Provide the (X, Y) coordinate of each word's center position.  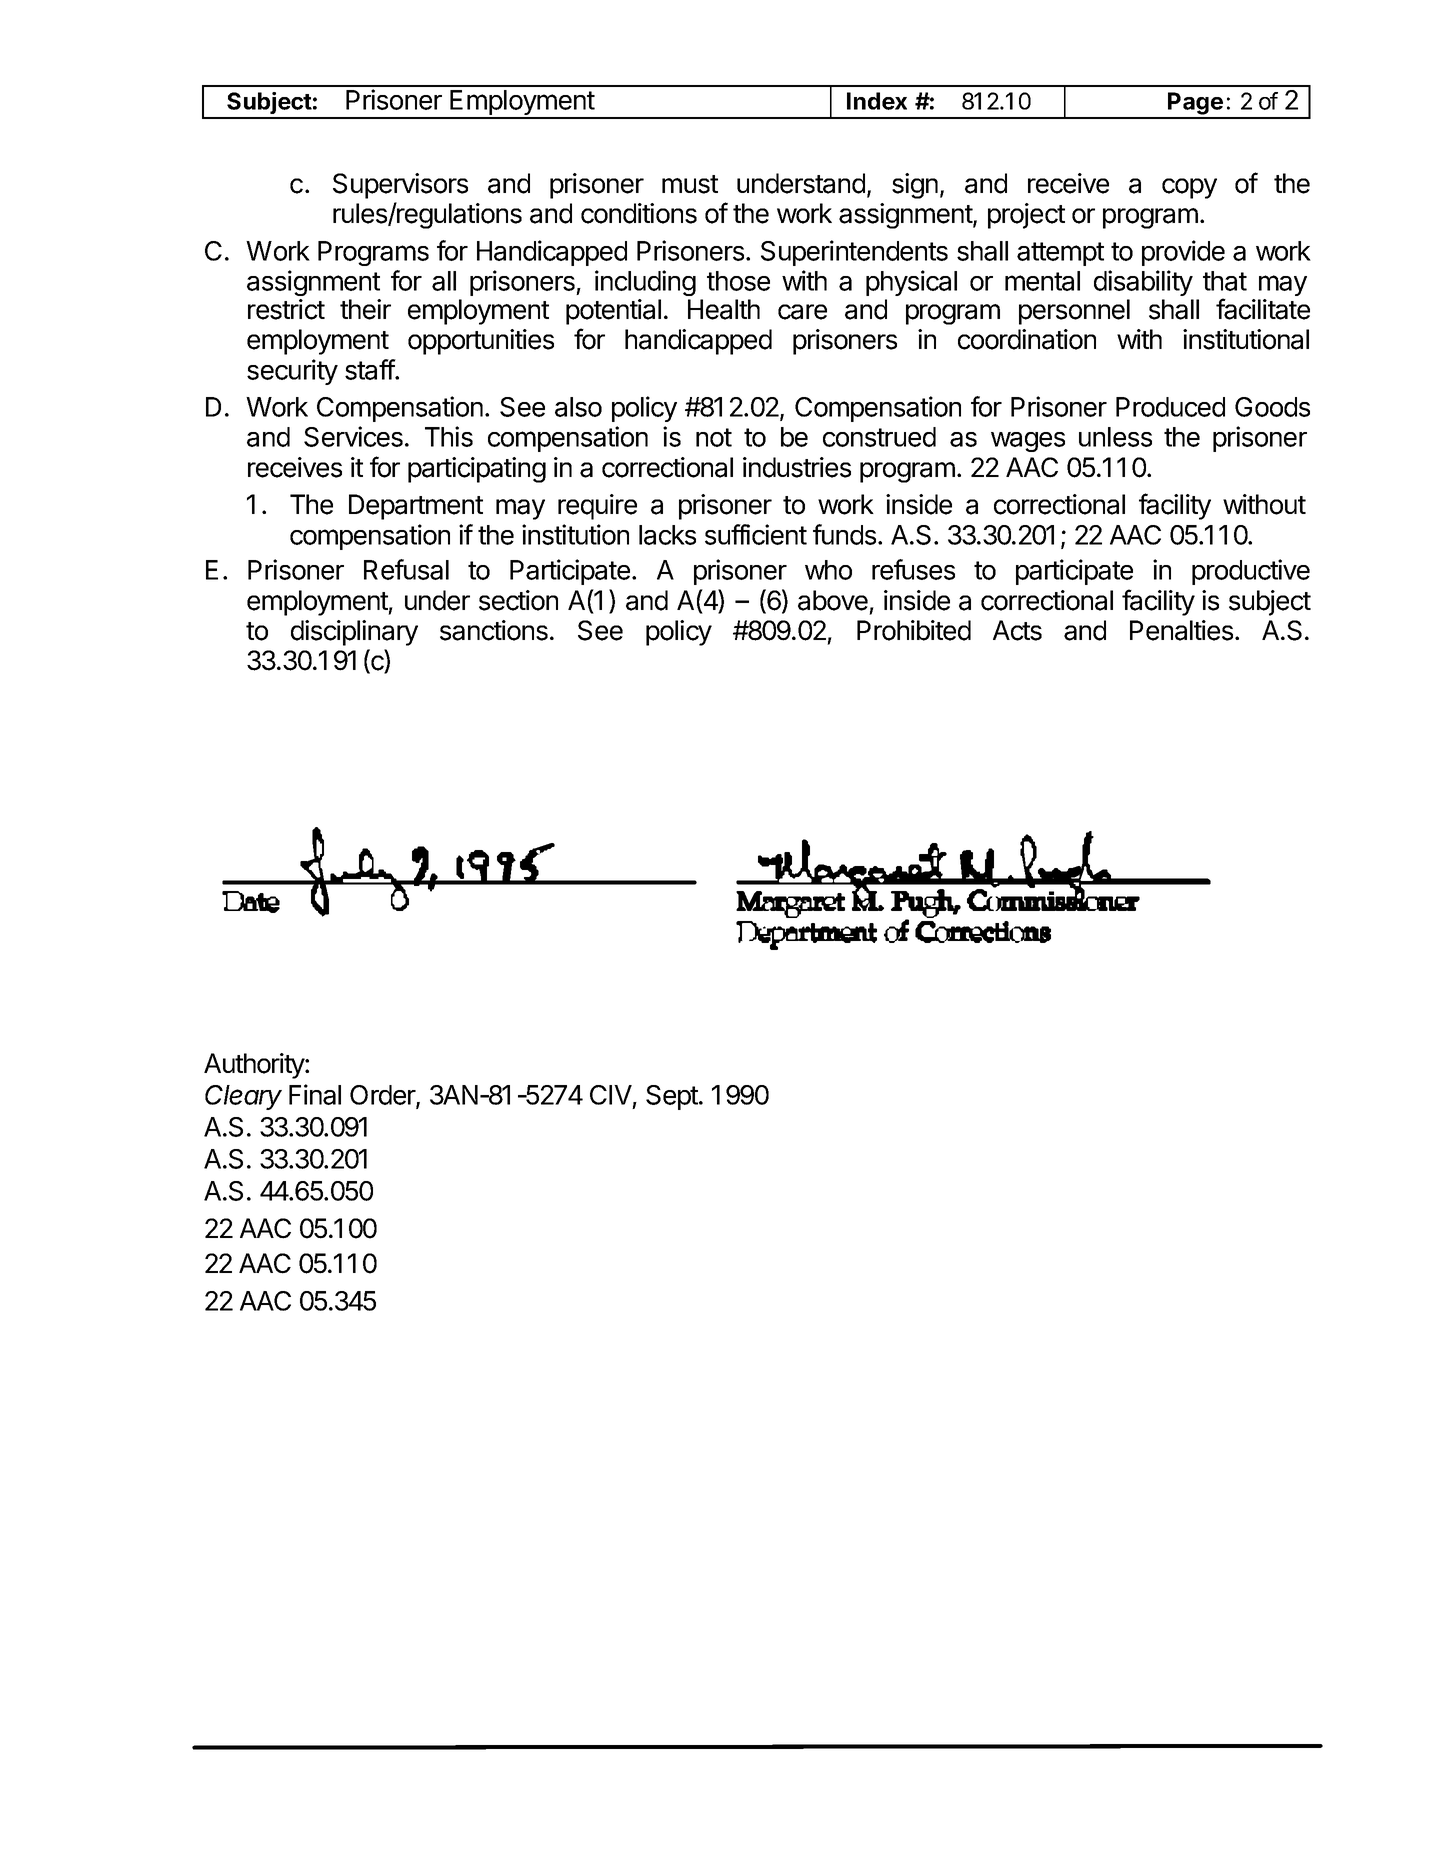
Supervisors (400, 186)
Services (353, 436)
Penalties (1183, 630)
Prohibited (914, 630)
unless (1115, 437)
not (714, 437)
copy (1189, 188)
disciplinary (354, 633)
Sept (673, 1097)
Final (315, 1094)
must (690, 184)
